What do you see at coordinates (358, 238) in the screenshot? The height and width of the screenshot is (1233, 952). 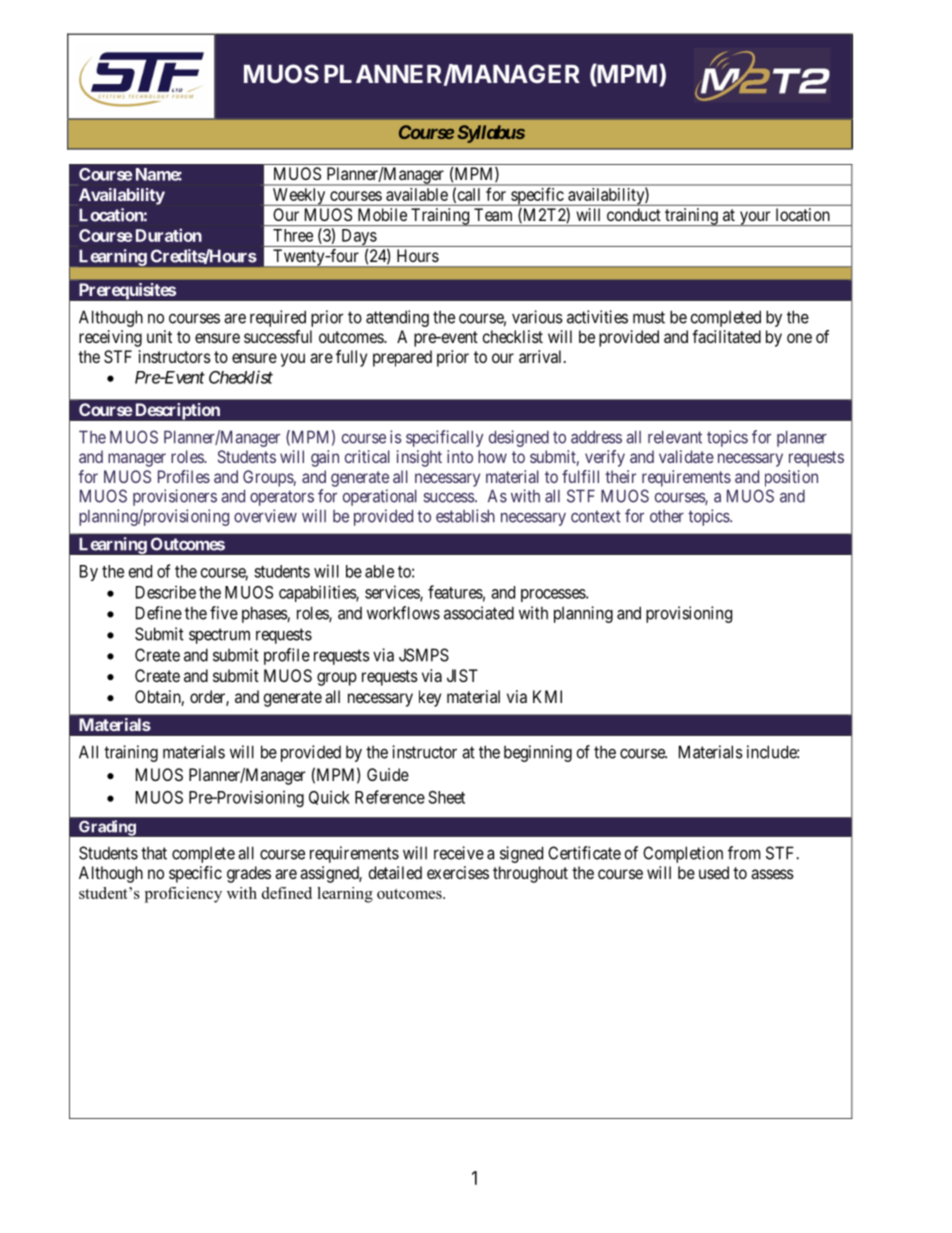 I see `Days` at bounding box center [358, 238].
